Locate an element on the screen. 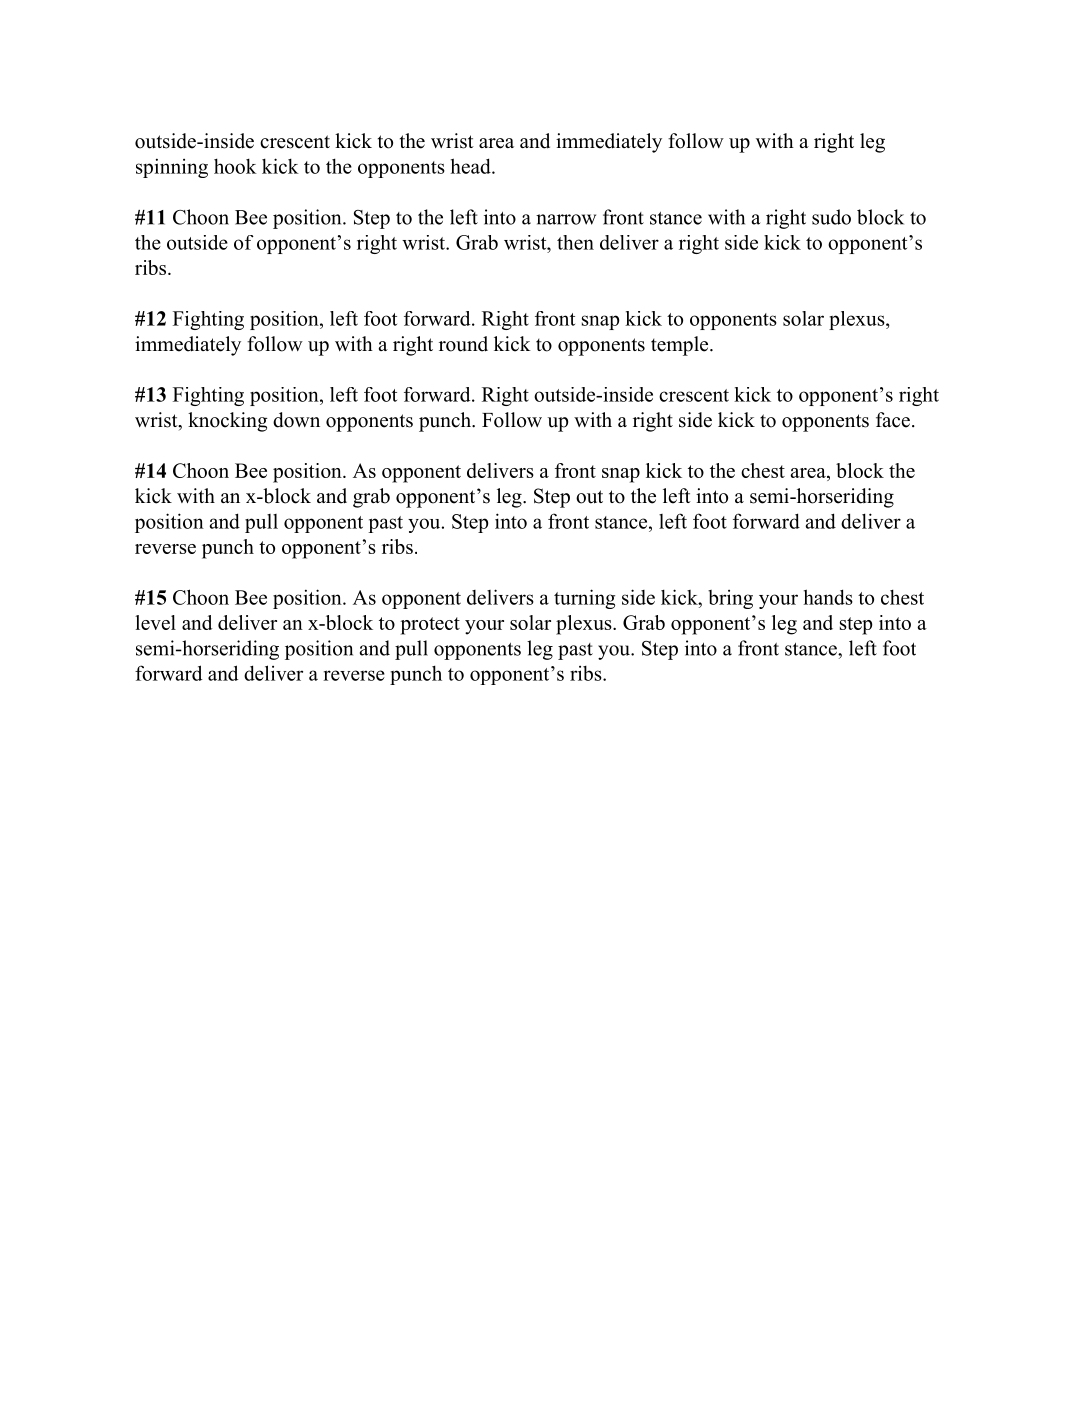 This screenshot has height=1409, width=1089. hook is located at coordinates (235, 166).
